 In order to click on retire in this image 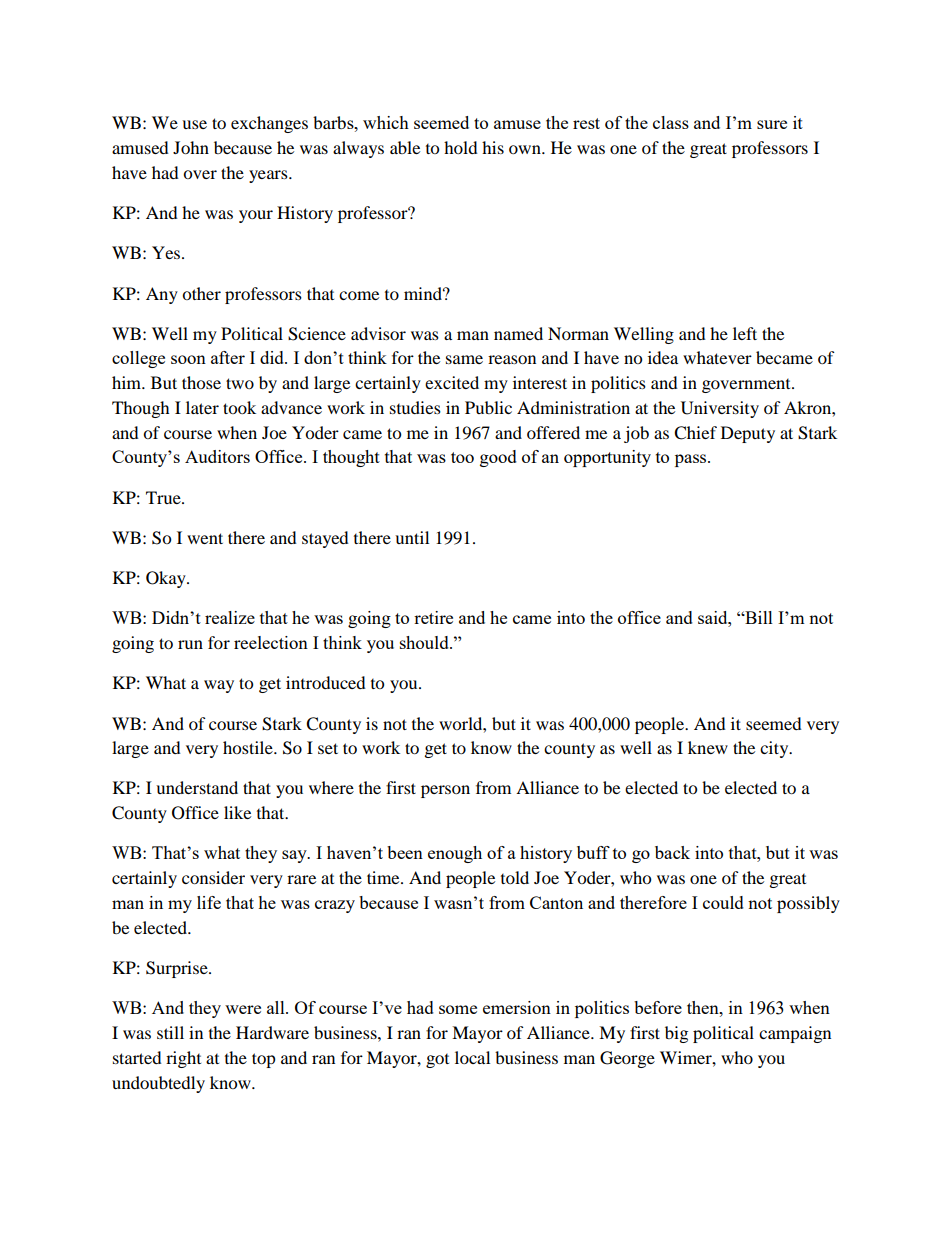, I will do `click(433, 617)`.
